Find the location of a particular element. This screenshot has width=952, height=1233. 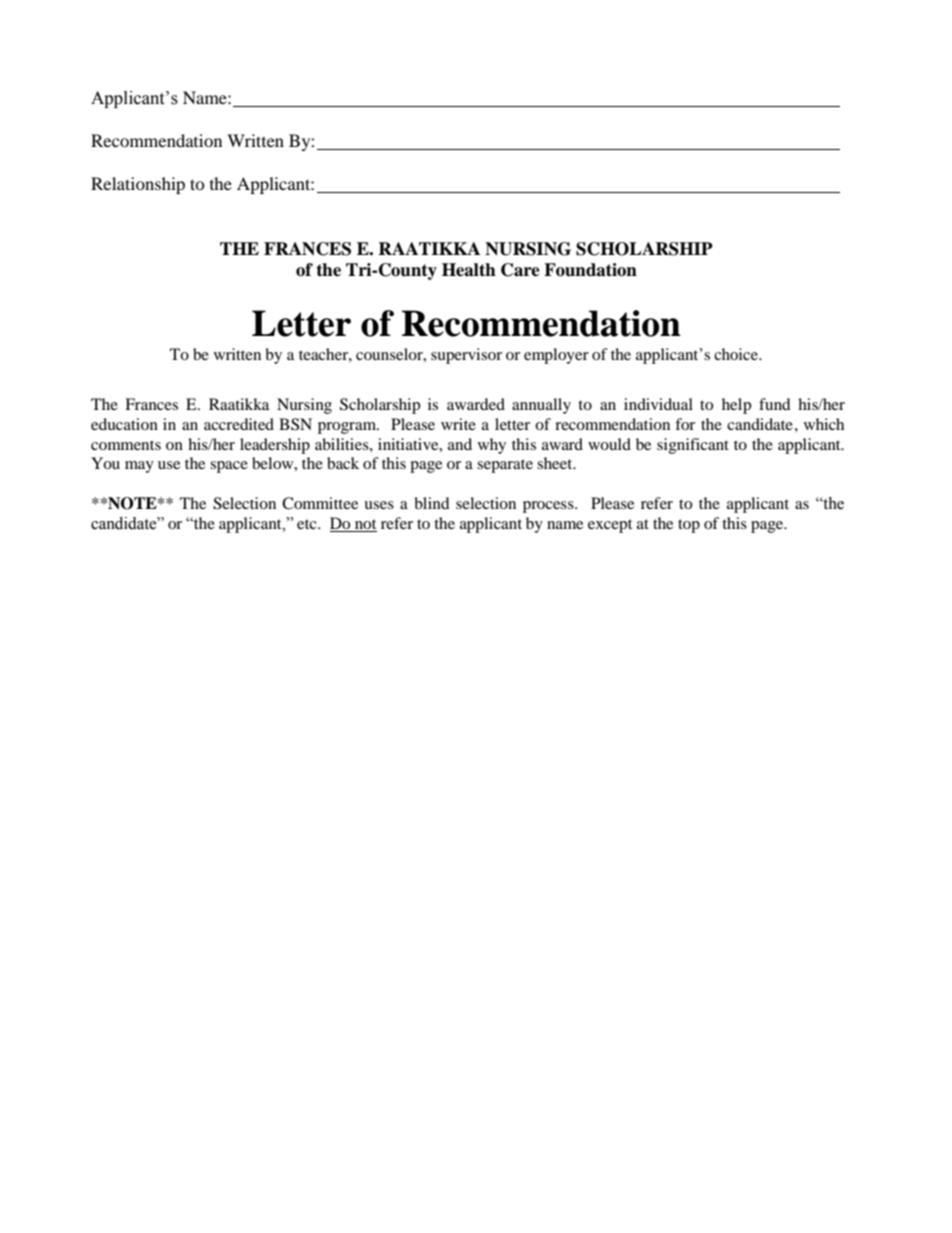

choice is located at coordinates (737, 354).
